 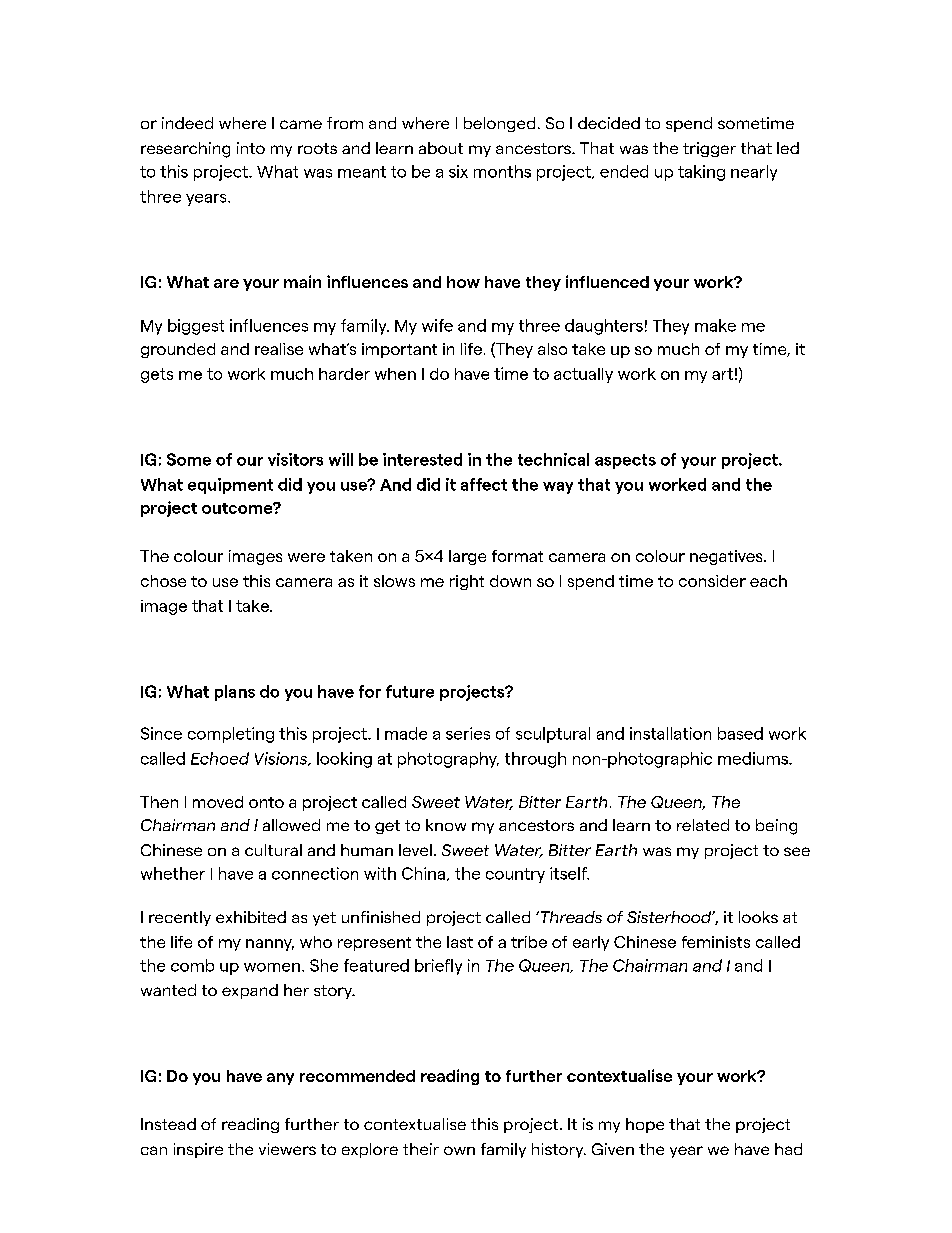 I want to click on make, so click(x=715, y=325).
